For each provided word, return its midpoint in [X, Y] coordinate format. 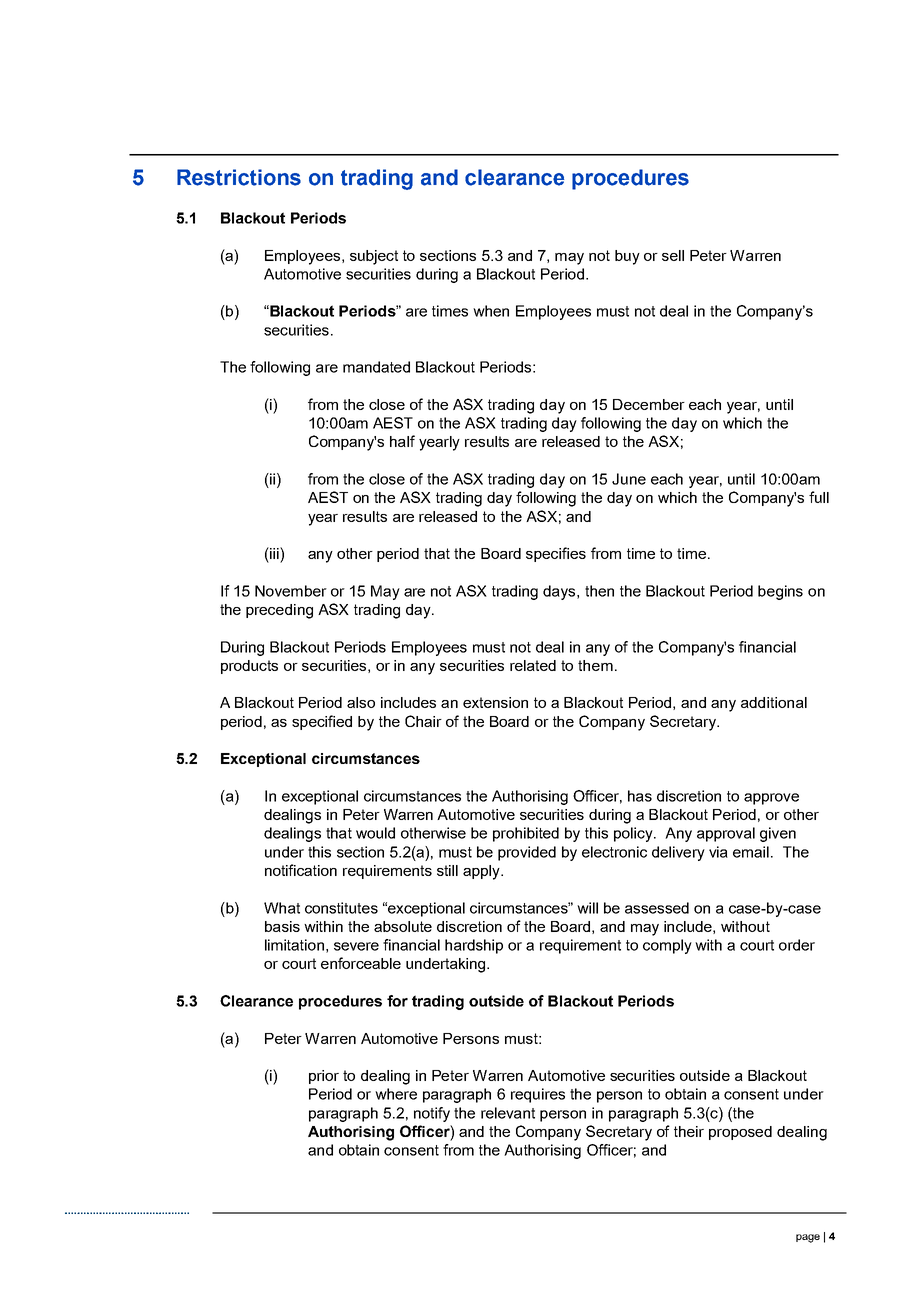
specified [322, 722]
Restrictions [239, 177]
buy [627, 257]
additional [774, 702]
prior [324, 1077]
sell [673, 255]
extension [495, 702]
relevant [508, 1113]
